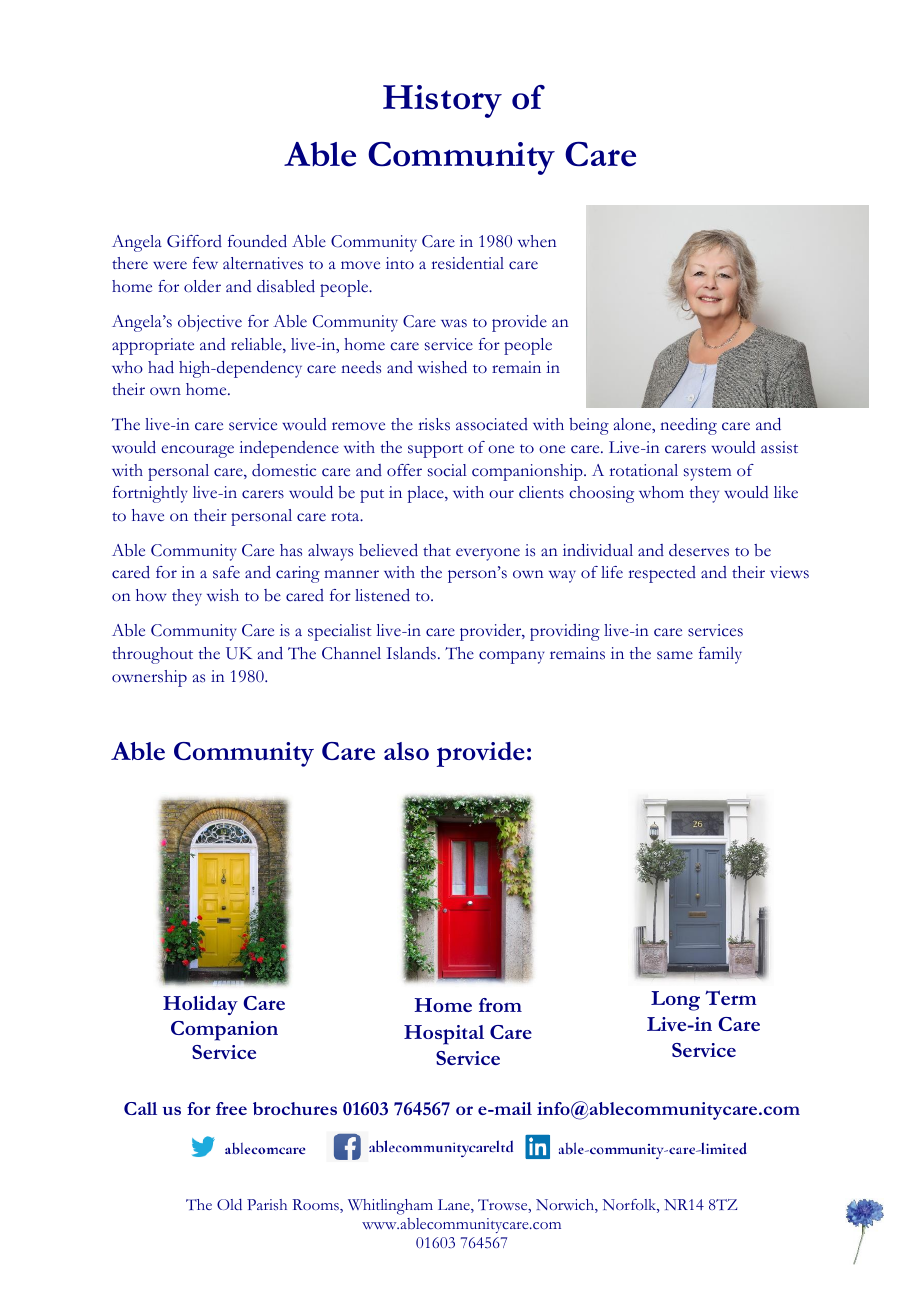  What do you see at coordinates (411, 653) in the image?
I see `Islands` at bounding box center [411, 653].
